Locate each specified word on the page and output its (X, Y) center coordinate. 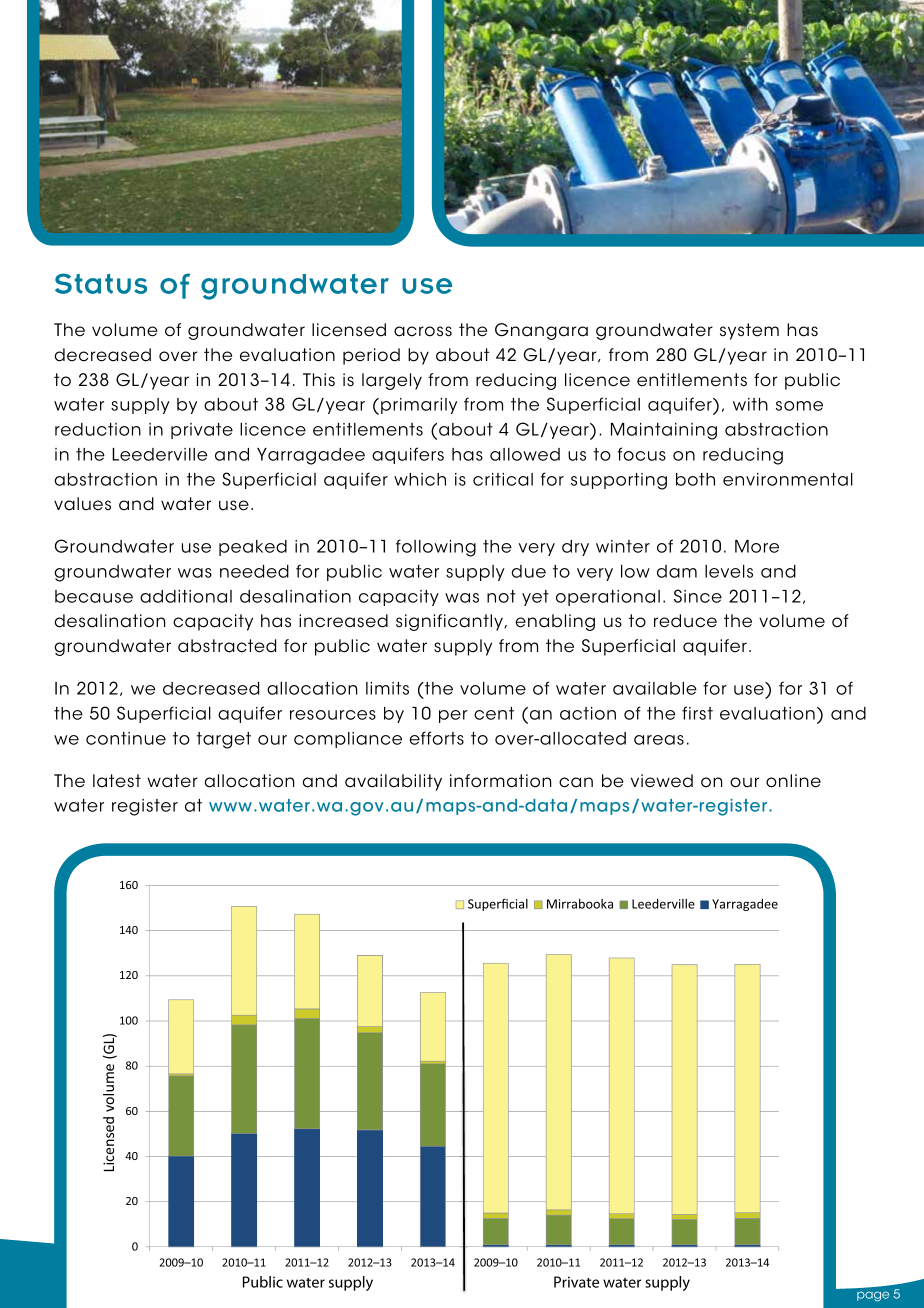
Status (101, 283)
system (749, 331)
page (873, 1296)
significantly (450, 622)
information (500, 781)
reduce (685, 621)
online (793, 781)
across (423, 331)
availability (393, 782)
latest (117, 781)
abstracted (227, 646)
